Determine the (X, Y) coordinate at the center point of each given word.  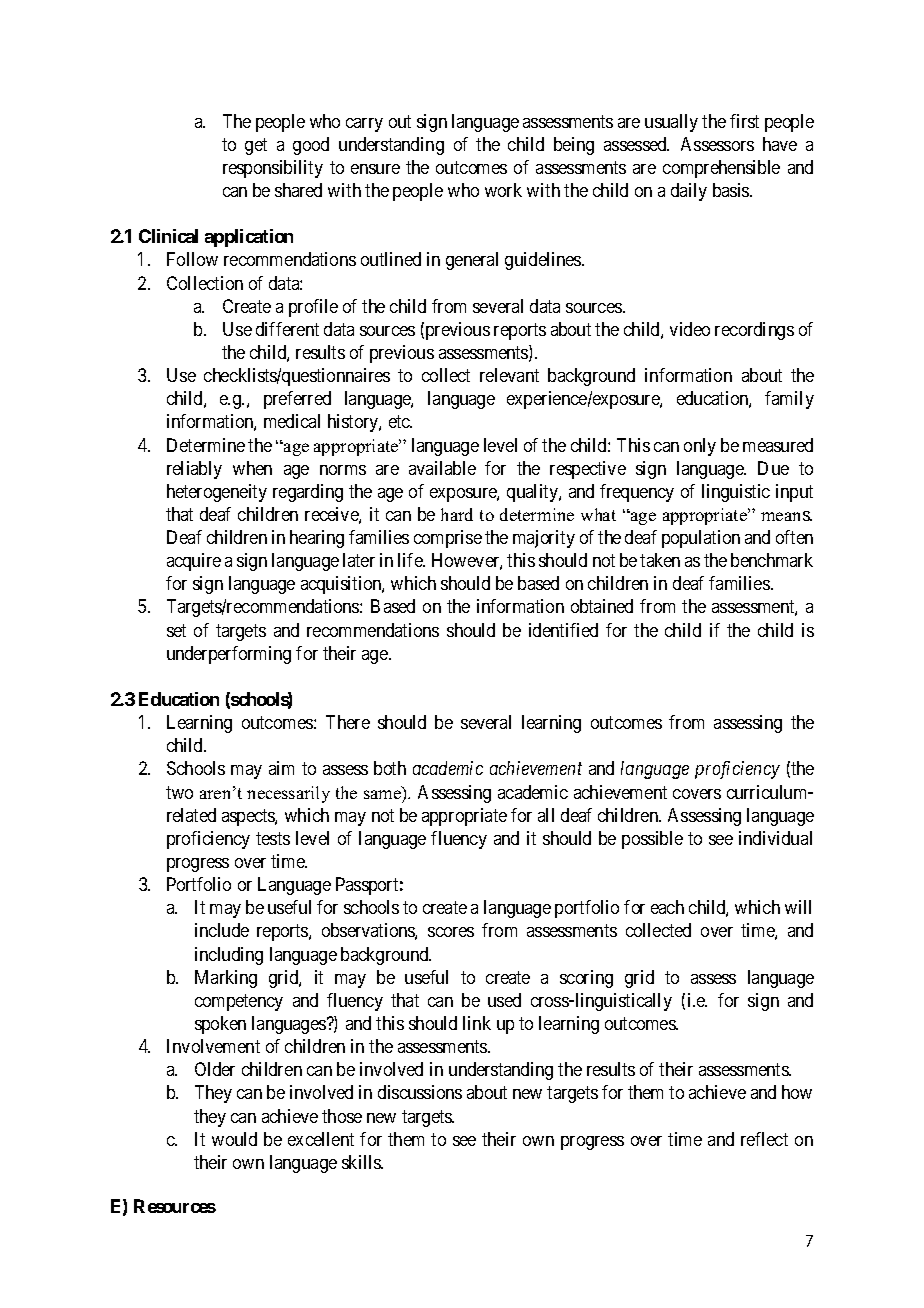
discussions (420, 1092)
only (700, 447)
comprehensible (721, 169)
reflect (764, 1139)
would (234, 1139)
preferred (297, 400)
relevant (509, 375)
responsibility (273, 169)
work (503, 190)
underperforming (229, 655)
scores (451, 932)
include (222, 930)
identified (563, 630)
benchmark (772, 560)
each (667, 907)
